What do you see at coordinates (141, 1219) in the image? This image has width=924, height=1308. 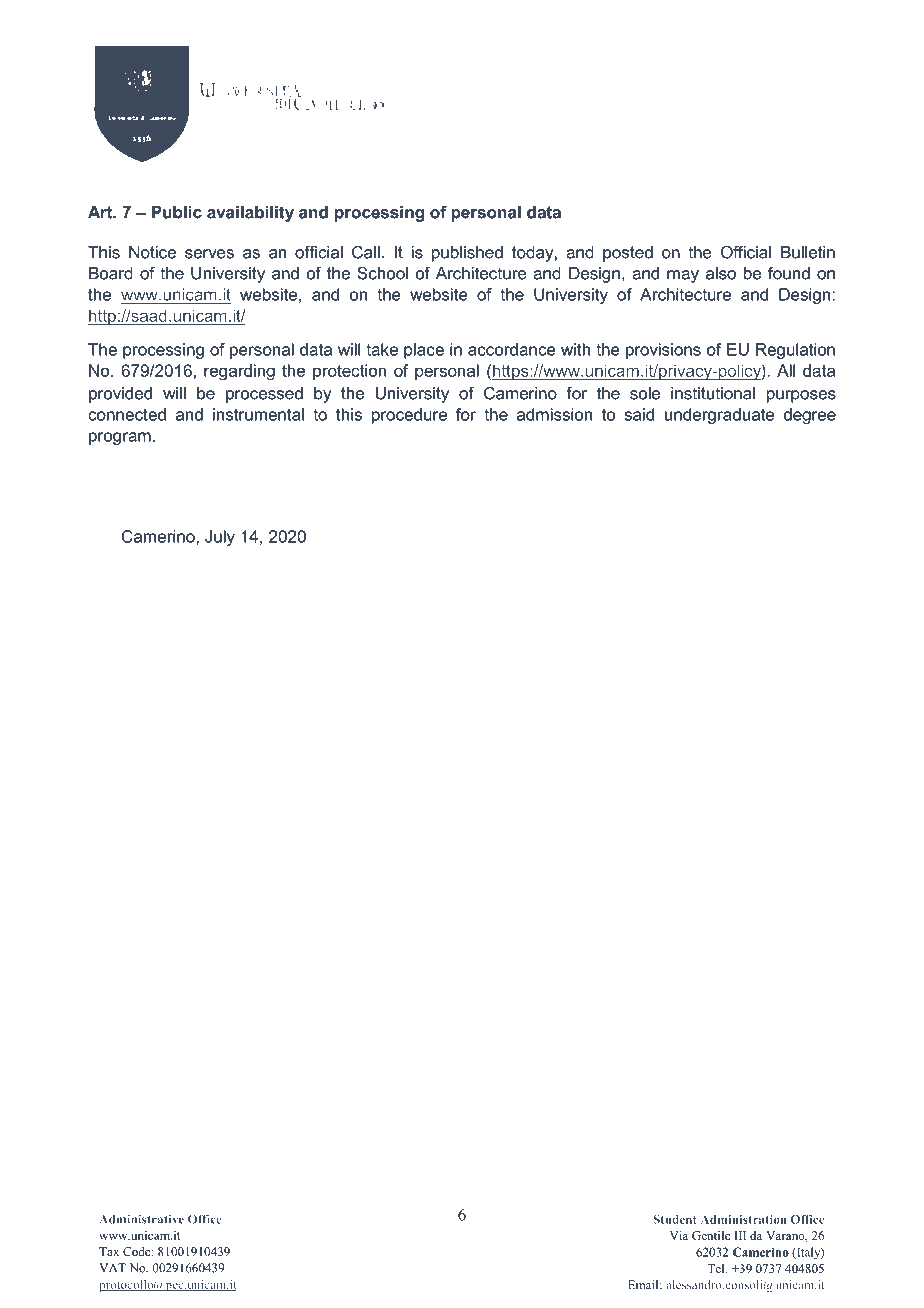 I see `Administrative` at bounding box center [141, 1219].
